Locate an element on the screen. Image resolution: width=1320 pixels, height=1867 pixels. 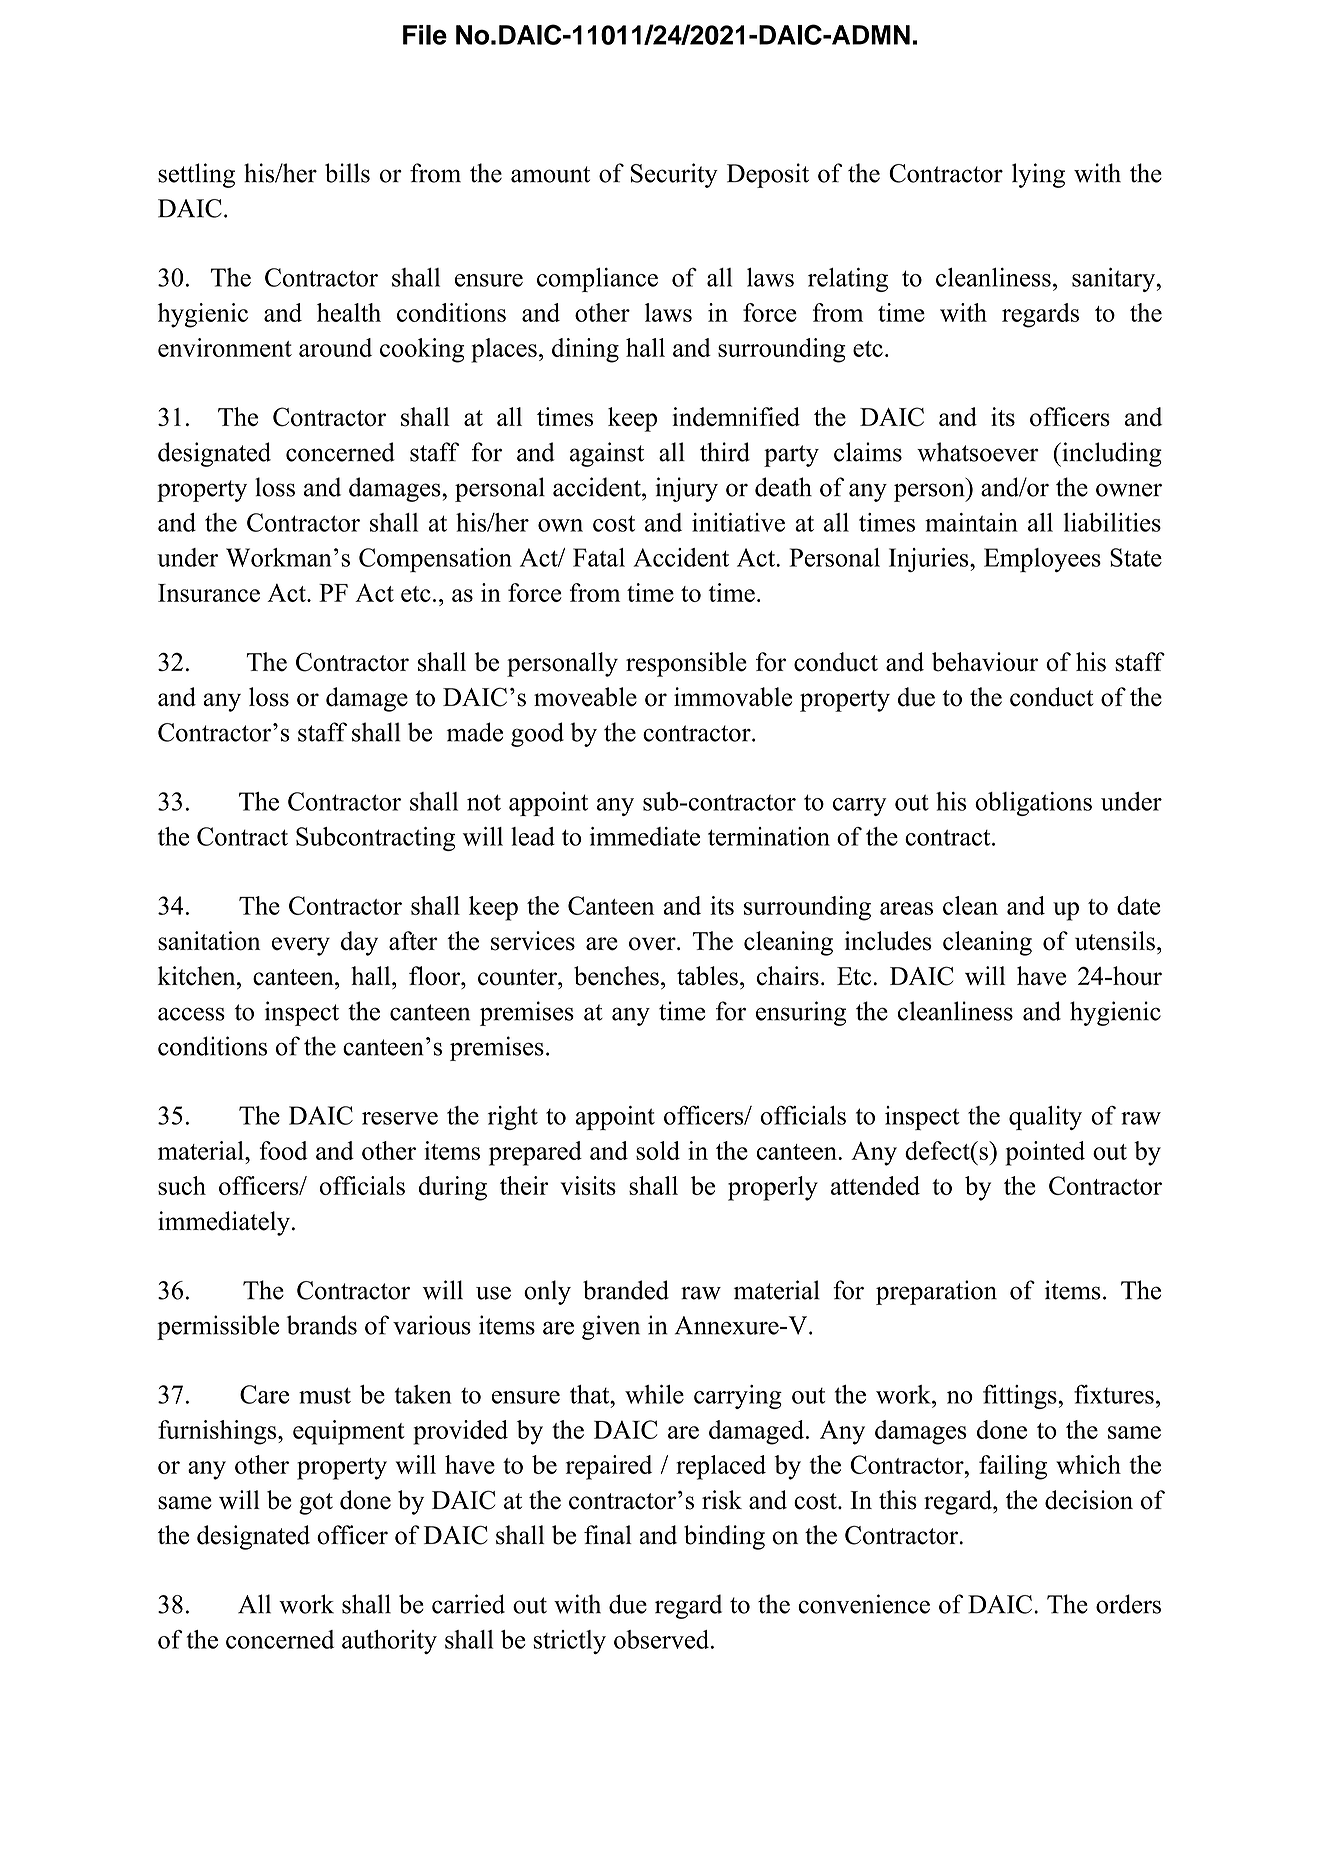
responsible is located at coordinates (686, 664).
